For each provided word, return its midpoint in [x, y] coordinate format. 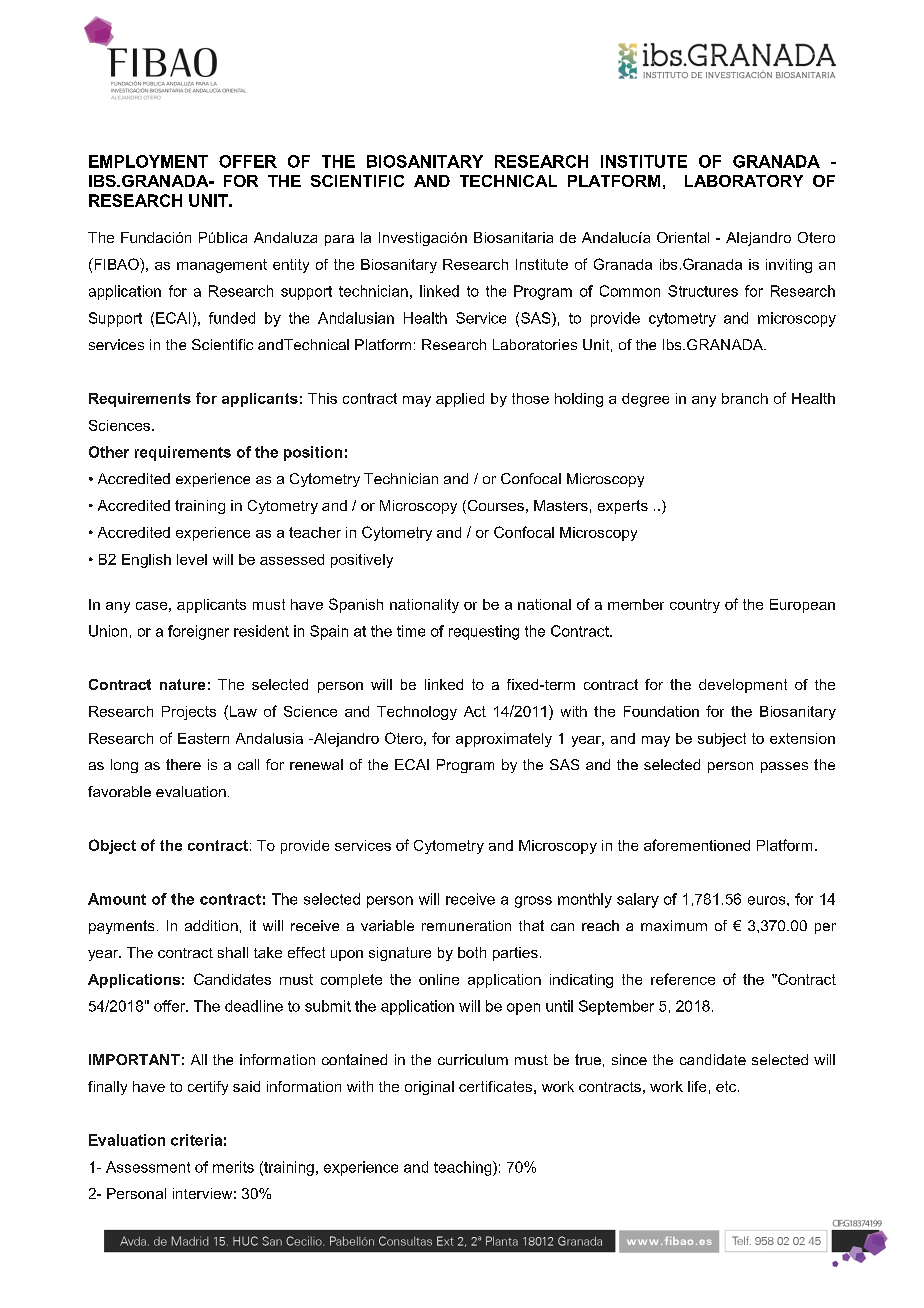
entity [291, 266]
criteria [196, 1140]
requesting [484, 632]
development [743, 686]
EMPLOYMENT [148, 161]
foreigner [198, 632]
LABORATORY [744, 181]
